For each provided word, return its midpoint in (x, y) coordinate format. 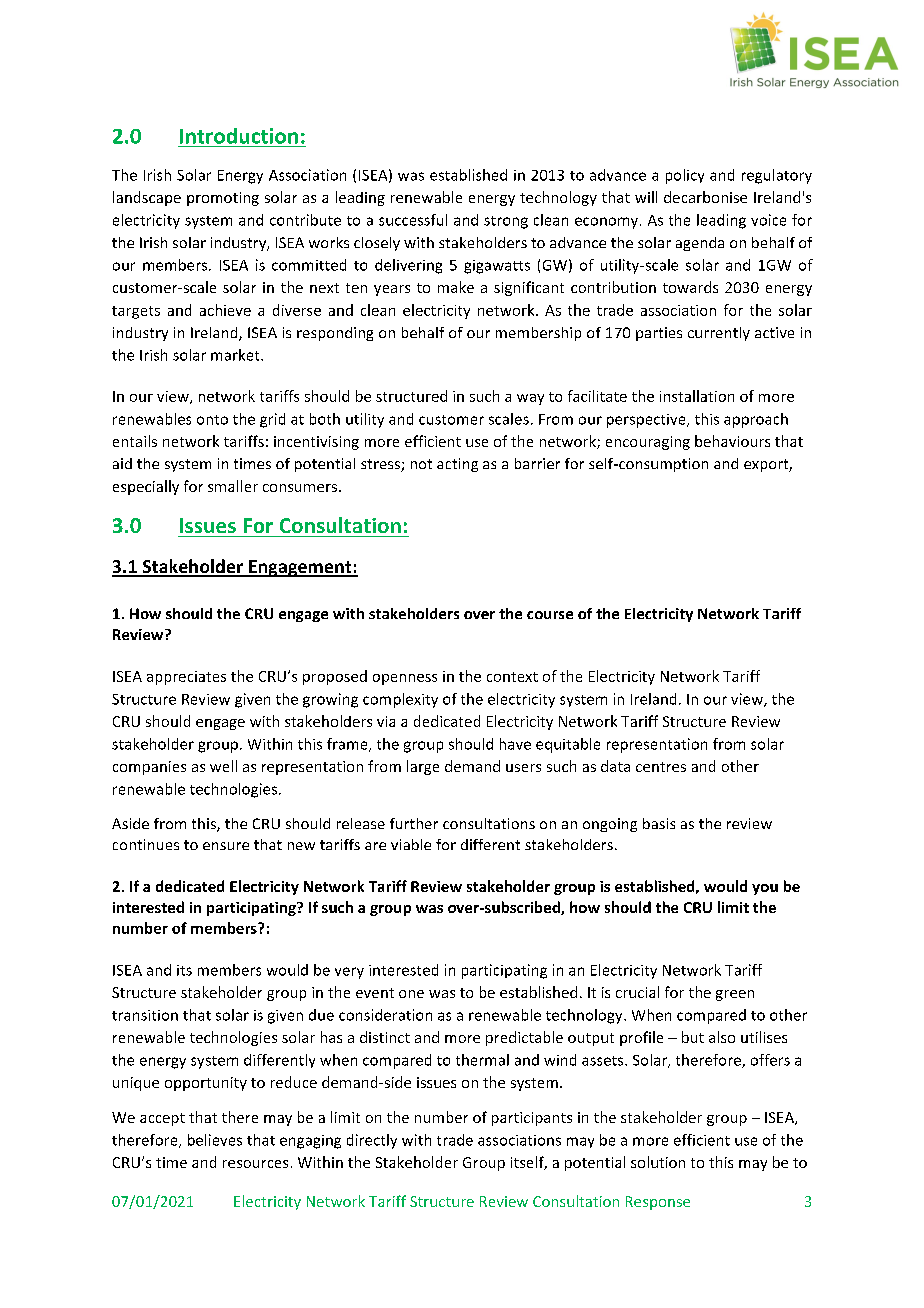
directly (372, 1141)
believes (215, 1140)
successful (413, 220)
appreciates (186, 678)
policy (685, 176)
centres (661, 767)
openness (405, 679)
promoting (223, 199)
